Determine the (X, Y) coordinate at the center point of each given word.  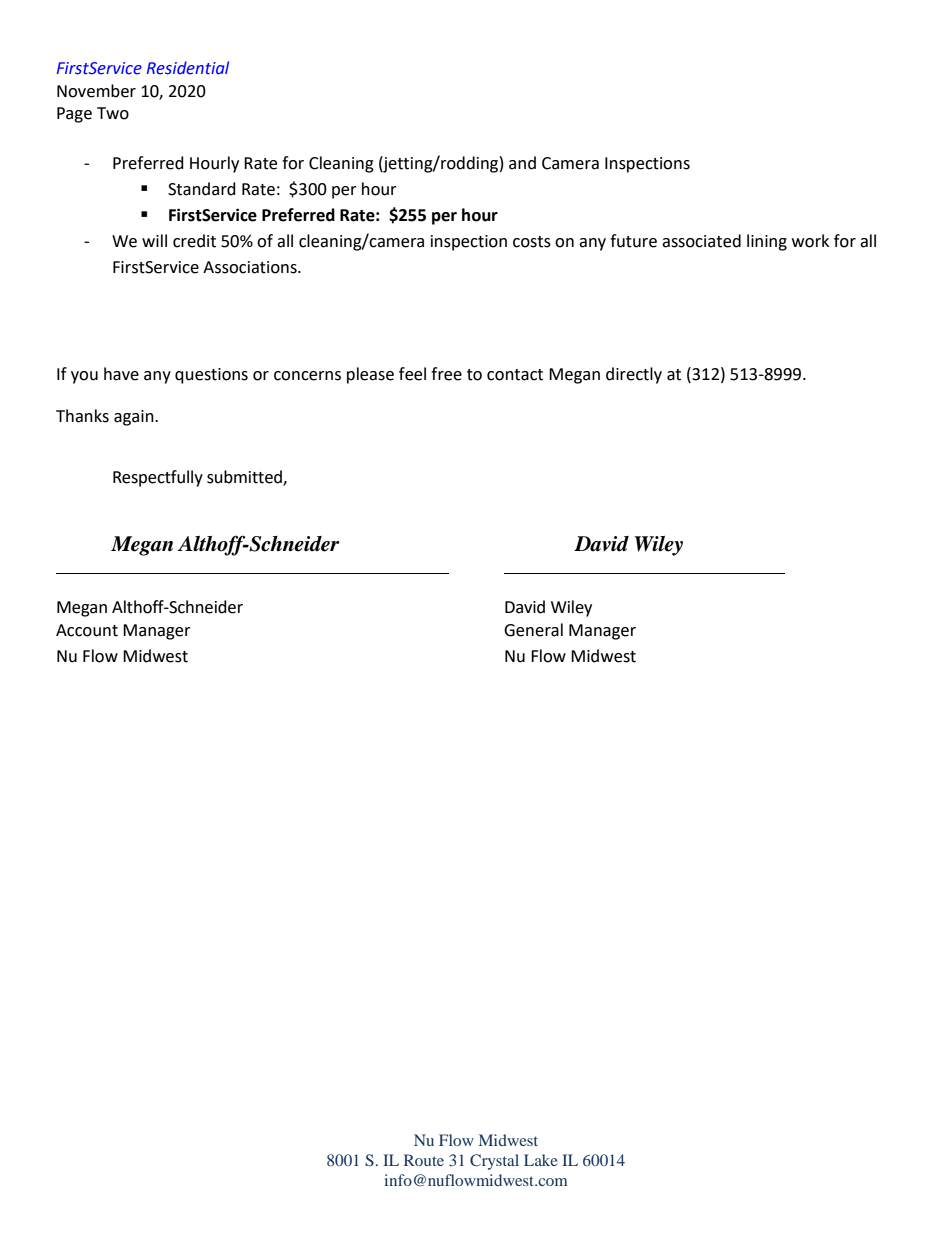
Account (87, 630)
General (533, 630)
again (135, 418)
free (446, 374)
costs (532, 242)
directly (634, 375)
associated (701, 241)
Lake (541, 1160)
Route (424, 1160)
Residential (188, 68)
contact (515, 375)
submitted (245, 478)
